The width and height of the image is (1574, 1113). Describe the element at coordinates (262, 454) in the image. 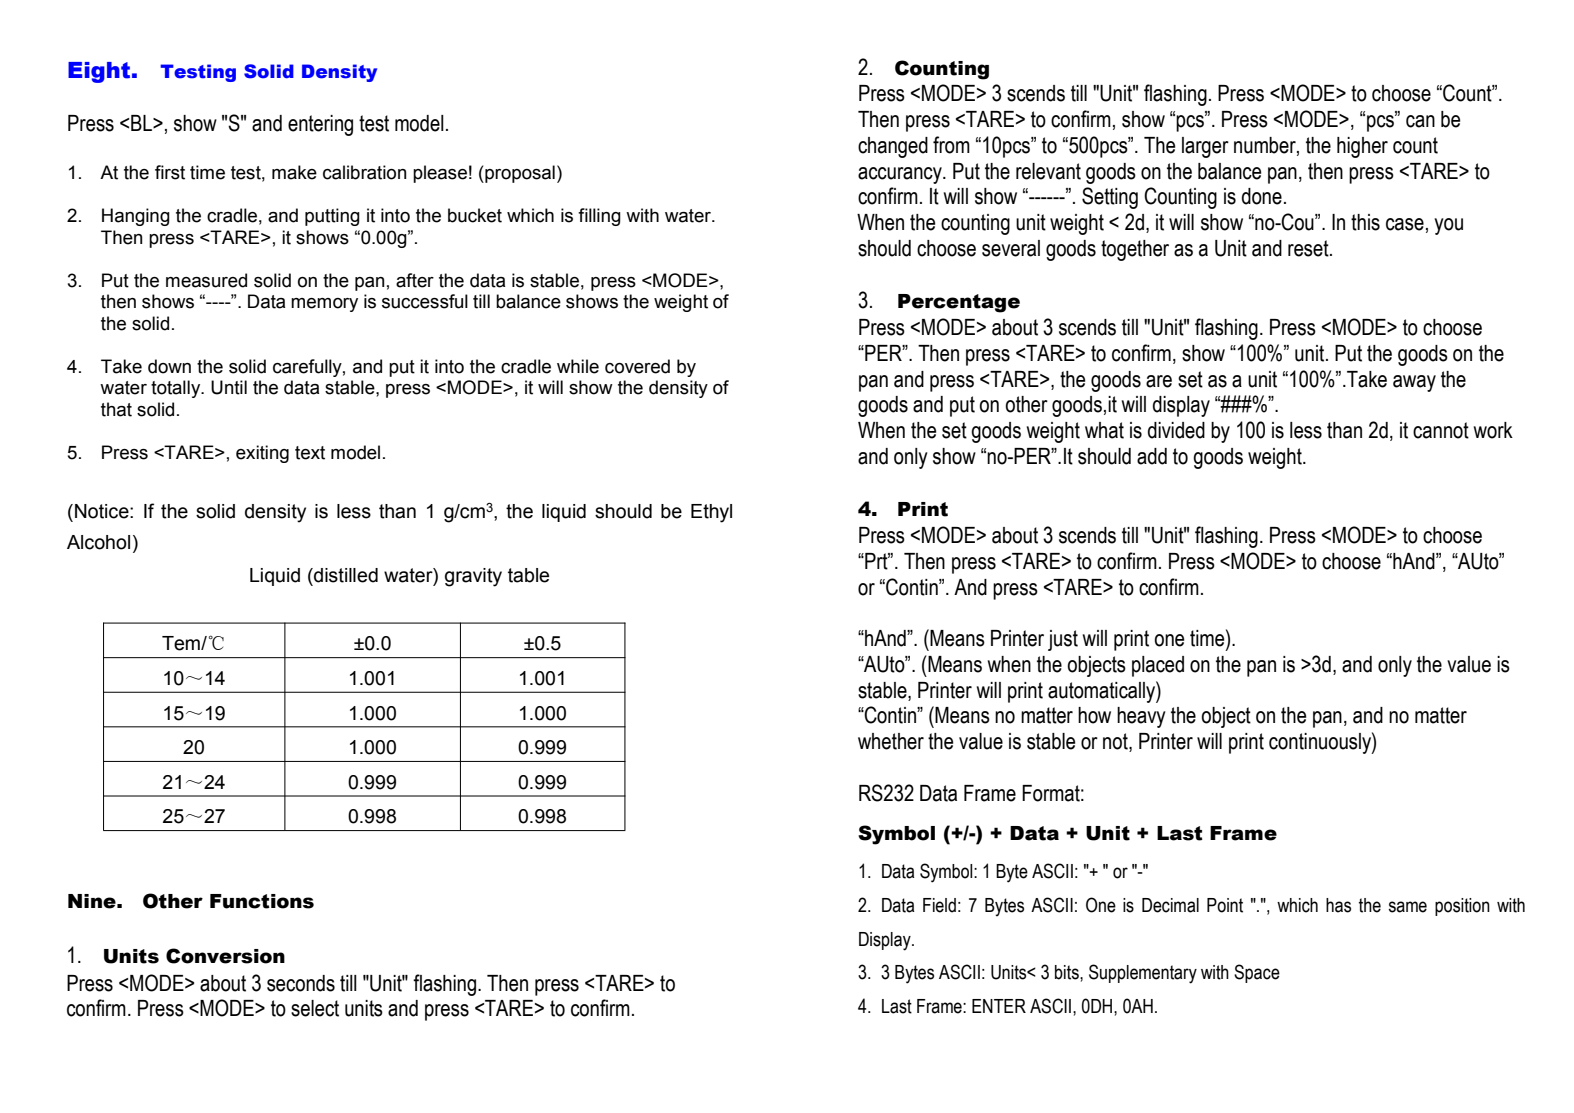

I see `exiting` at that location.
